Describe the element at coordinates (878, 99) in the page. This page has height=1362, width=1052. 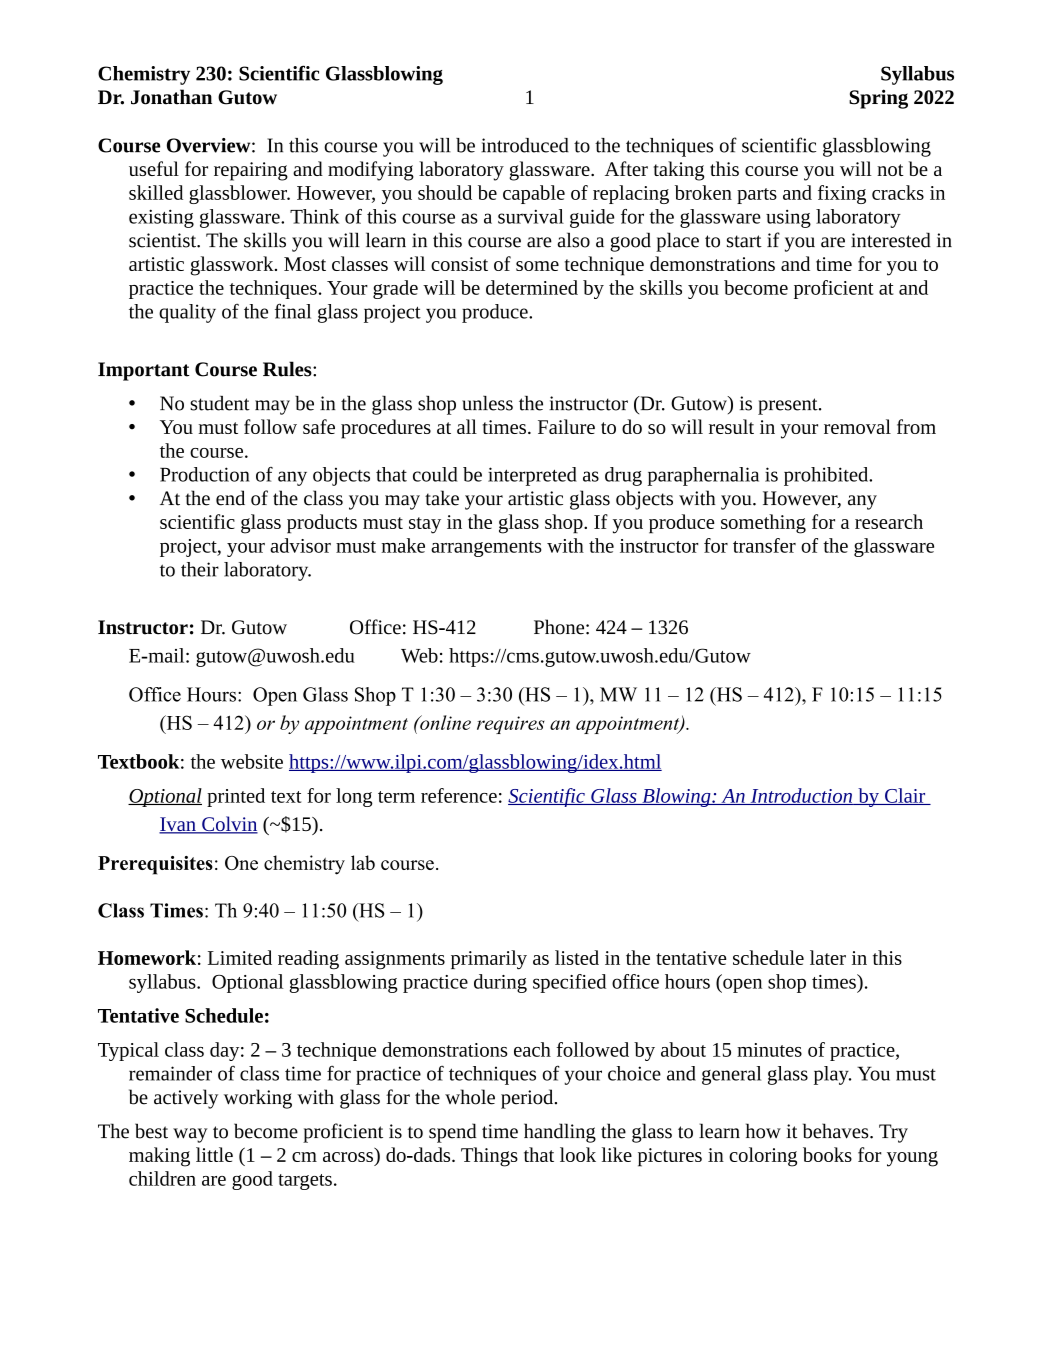
I see `Spring` at that location.
